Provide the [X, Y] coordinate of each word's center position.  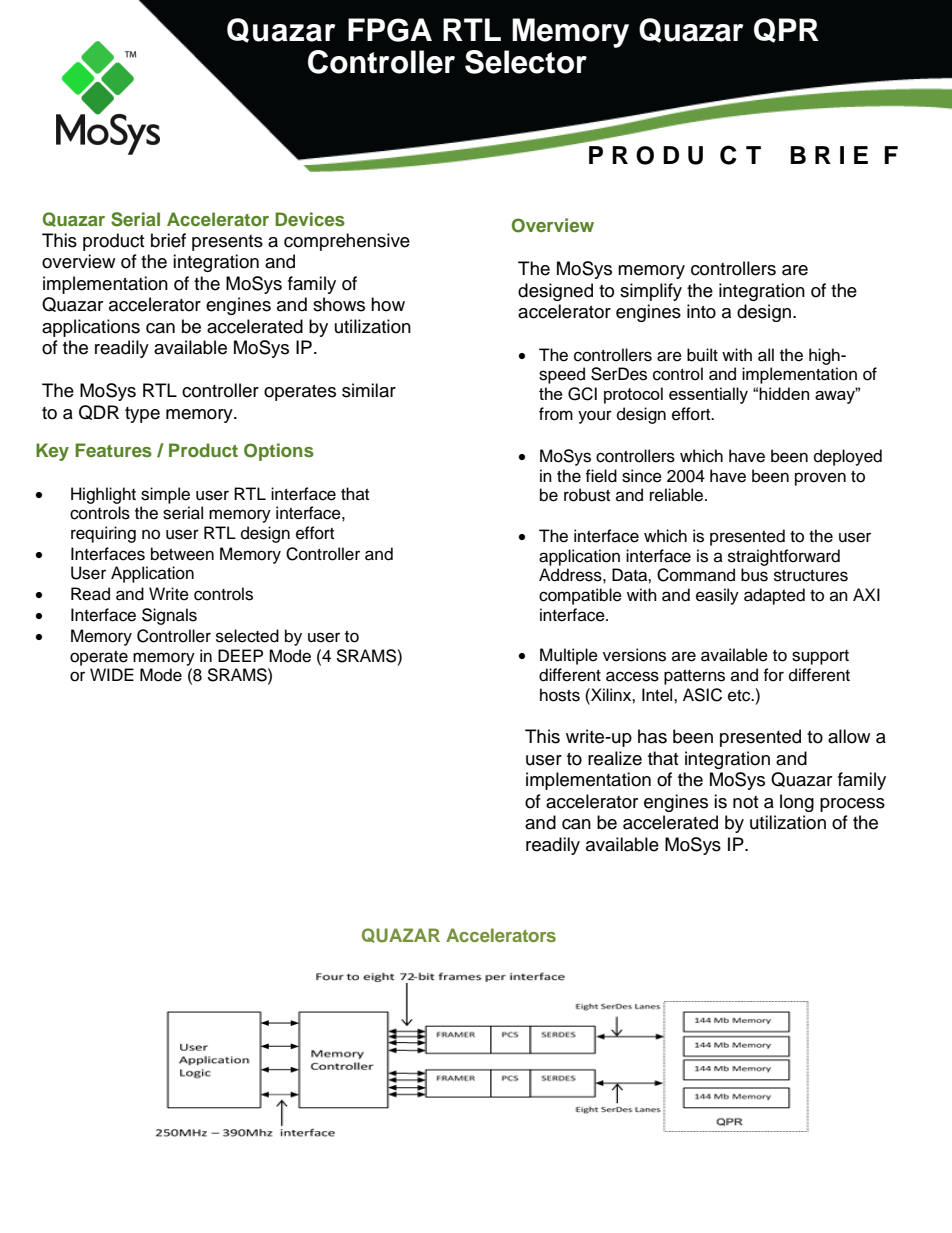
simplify [651, 292]
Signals [169, 616]
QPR [786, 30]
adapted [774, 596]
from [556, 414]
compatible [580, 596]
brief [168, 240]
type [142, 415]
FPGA [390, 30]
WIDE [112, 674]
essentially [708, 395]
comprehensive [347, 242]
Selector [526, 62]
